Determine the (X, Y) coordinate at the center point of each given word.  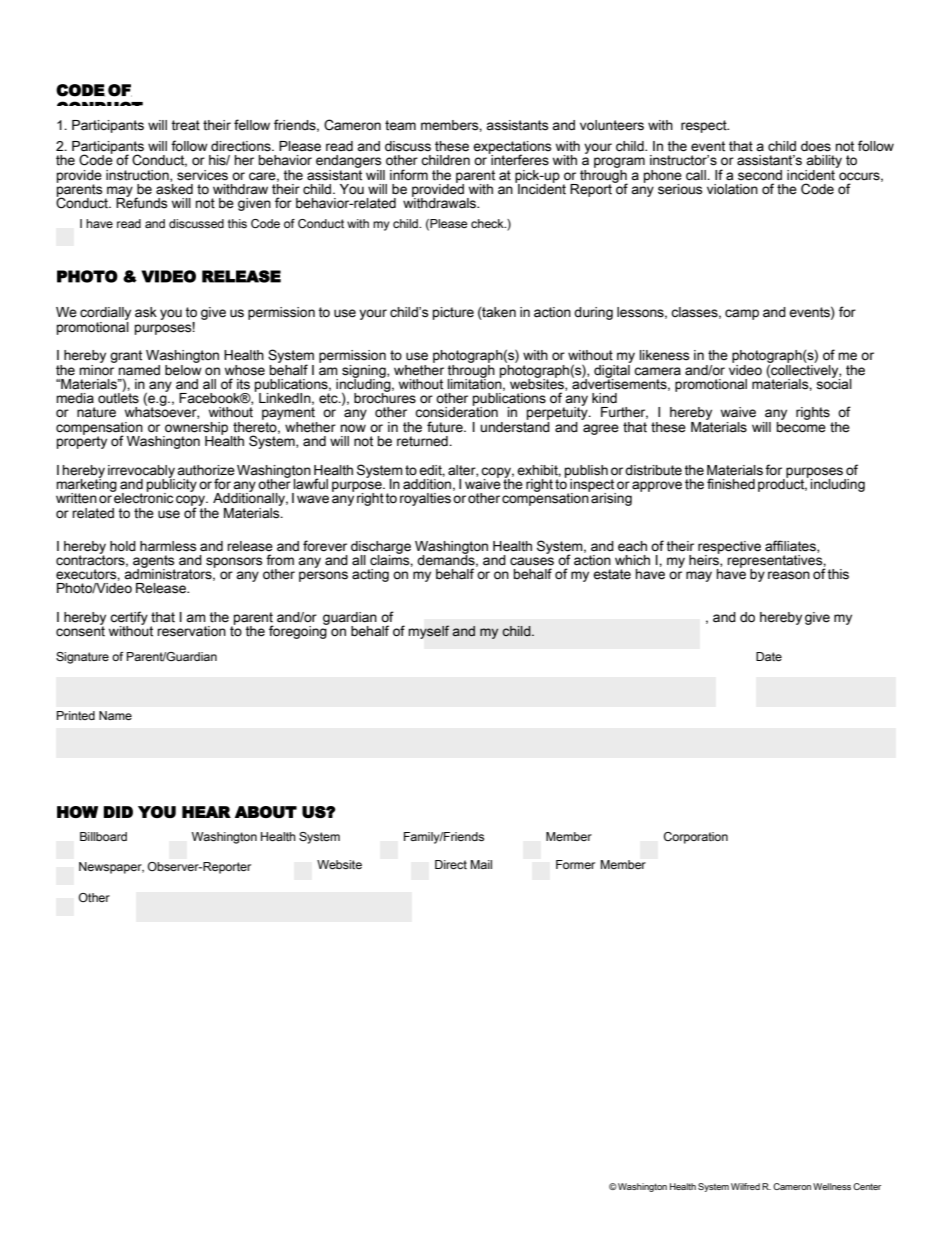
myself (429, 632)
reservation (191, 631)
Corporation (696, 838)
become (801, 426)
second (760, 175)
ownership (195, 429)
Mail (481, 864)
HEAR (206, 812)
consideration (456, 411)
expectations (512, 148)
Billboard (103, 836)
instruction (138, 176)
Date (769, 656)
